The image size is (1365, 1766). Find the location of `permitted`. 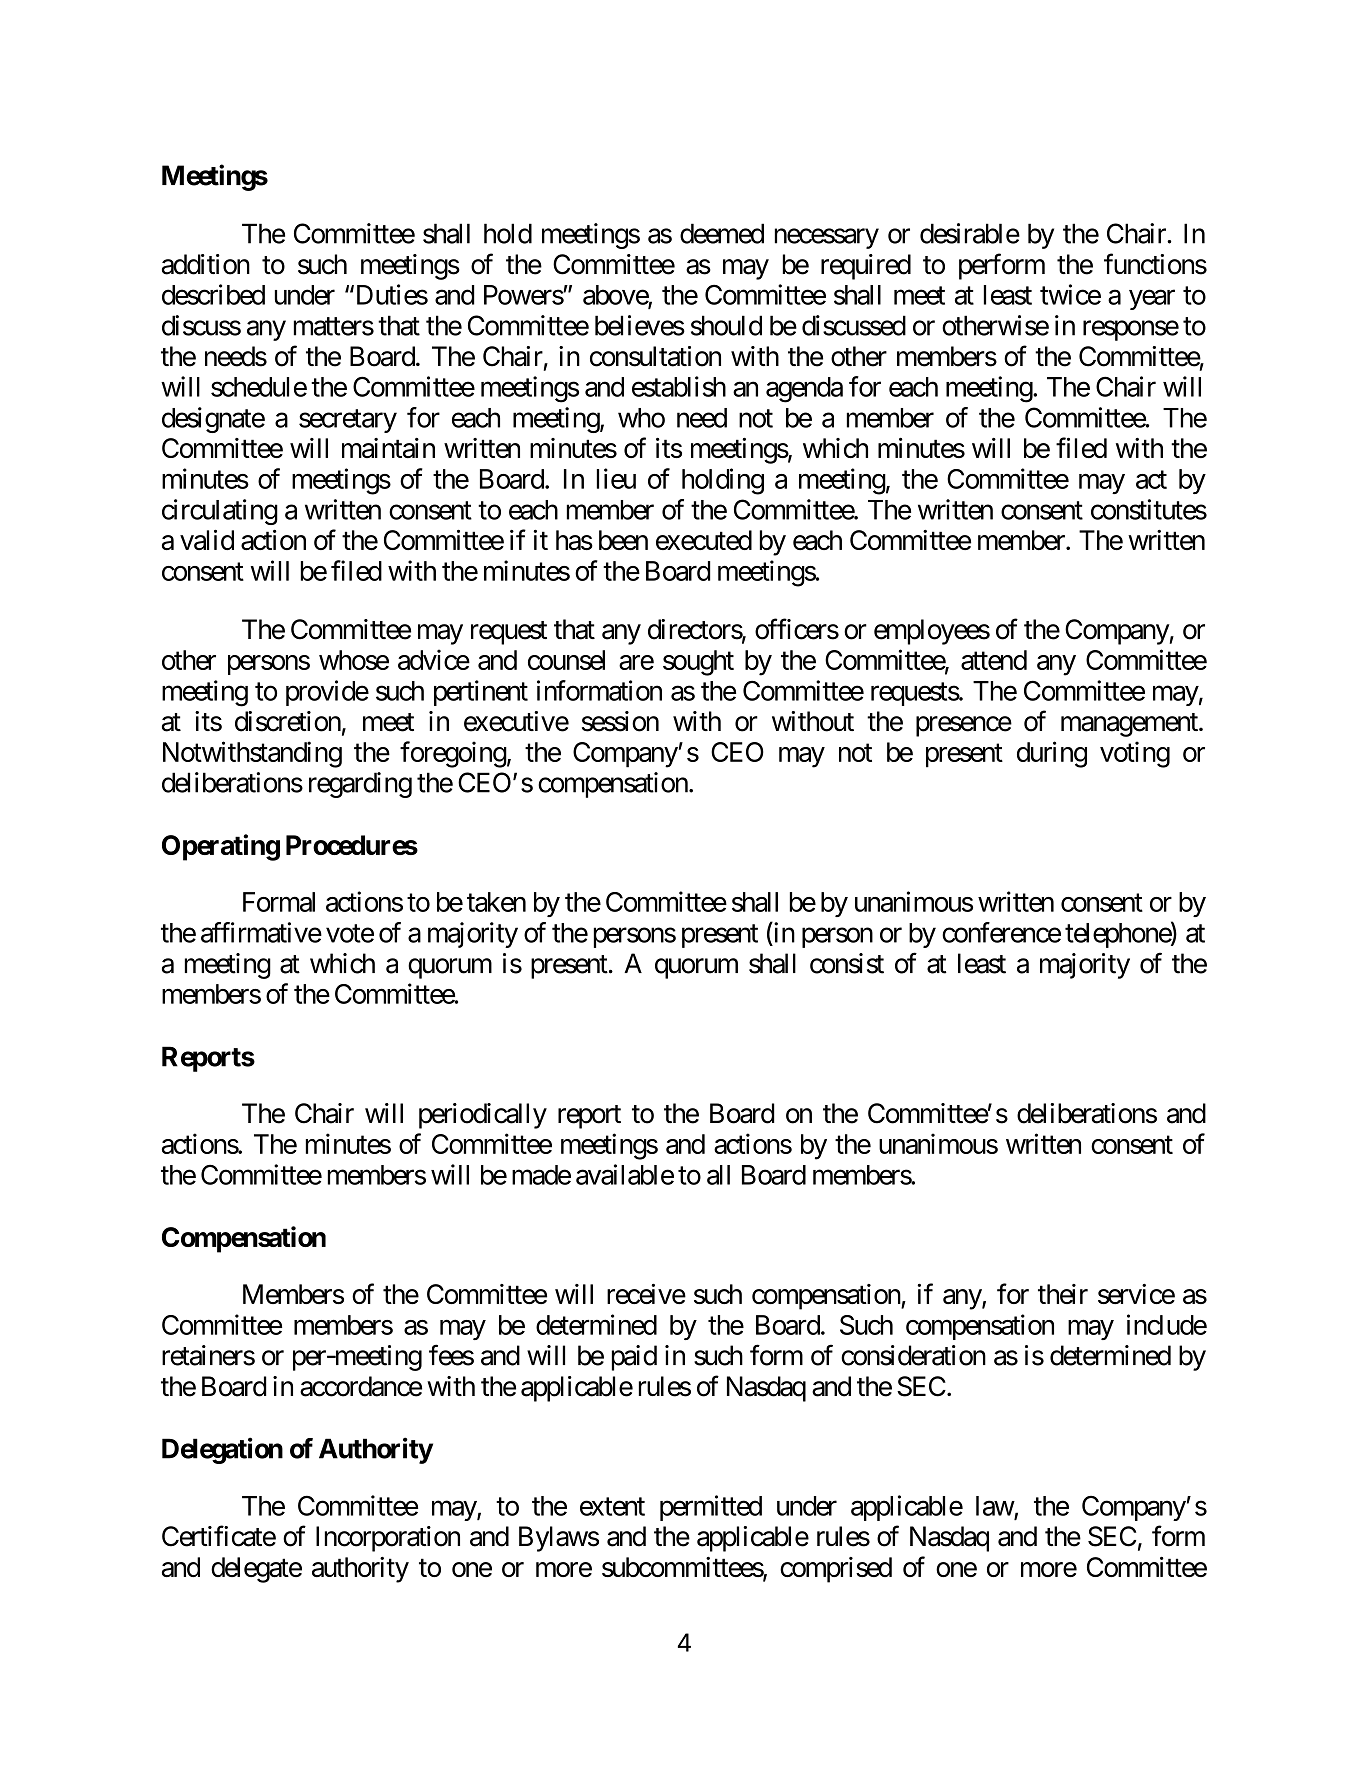

permitted is located at coordinates (711, 1508).
